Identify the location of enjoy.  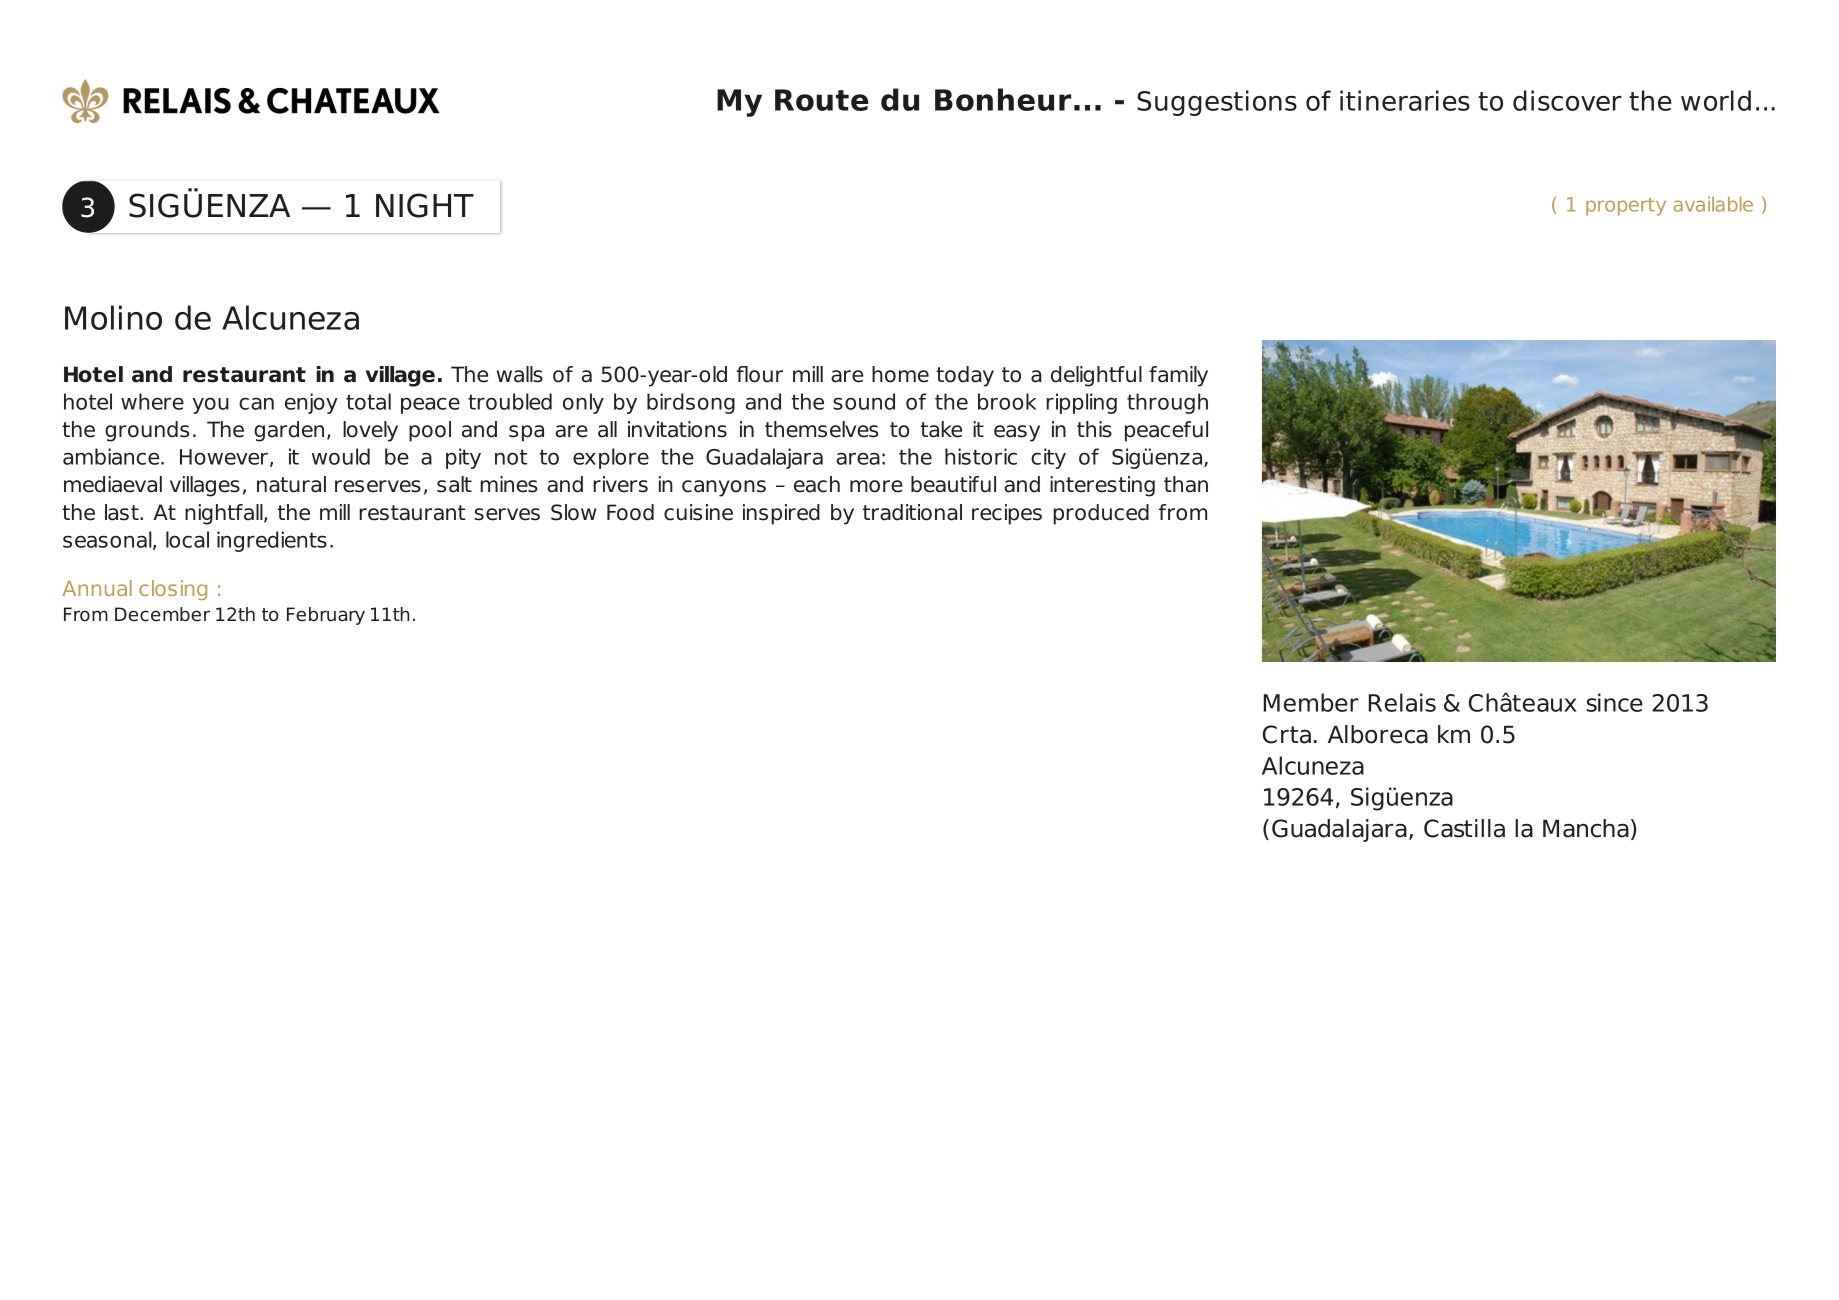
(311, 403).
